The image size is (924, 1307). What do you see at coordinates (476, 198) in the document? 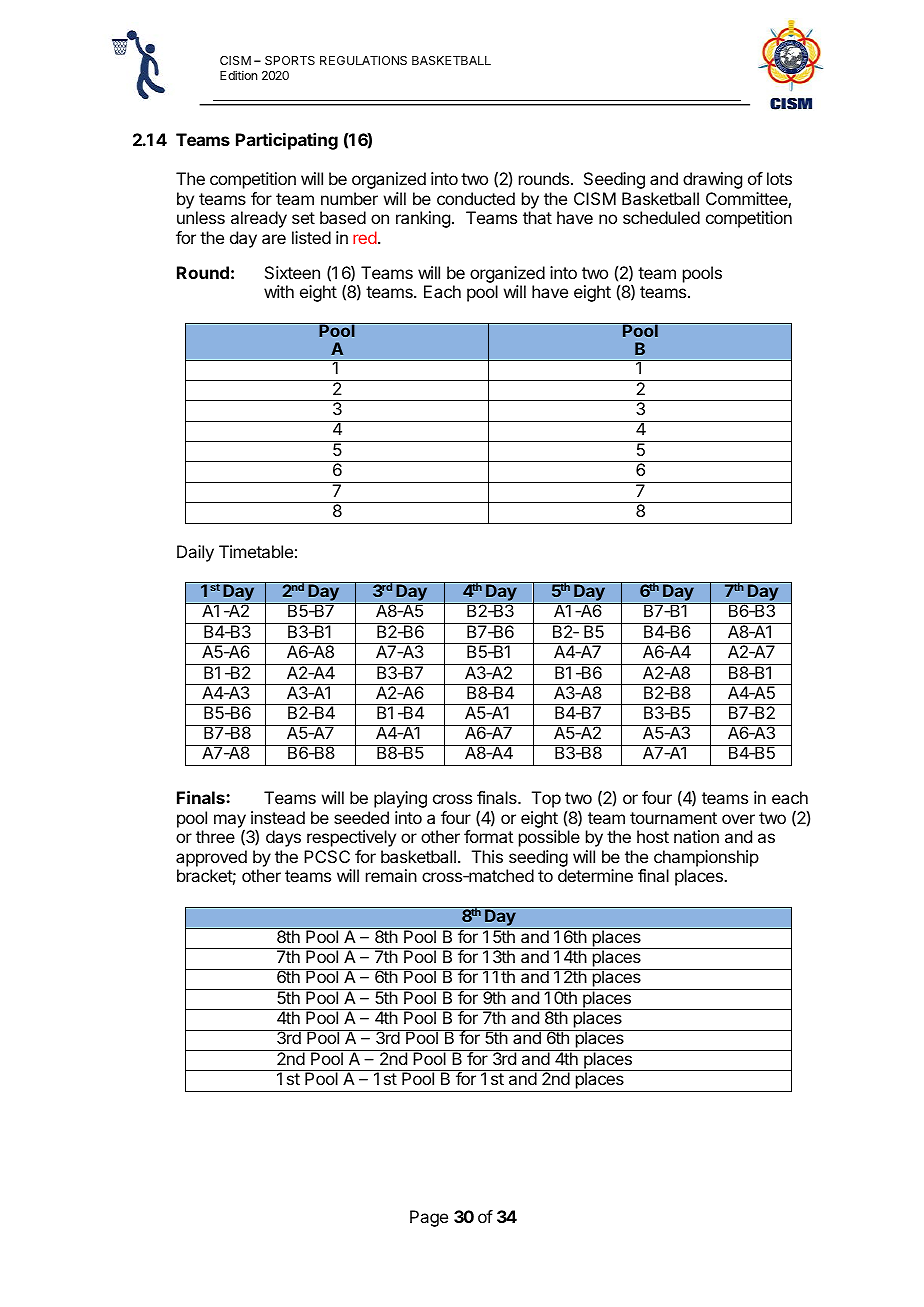
I see `conducted` at bounding box center [476, 198].
